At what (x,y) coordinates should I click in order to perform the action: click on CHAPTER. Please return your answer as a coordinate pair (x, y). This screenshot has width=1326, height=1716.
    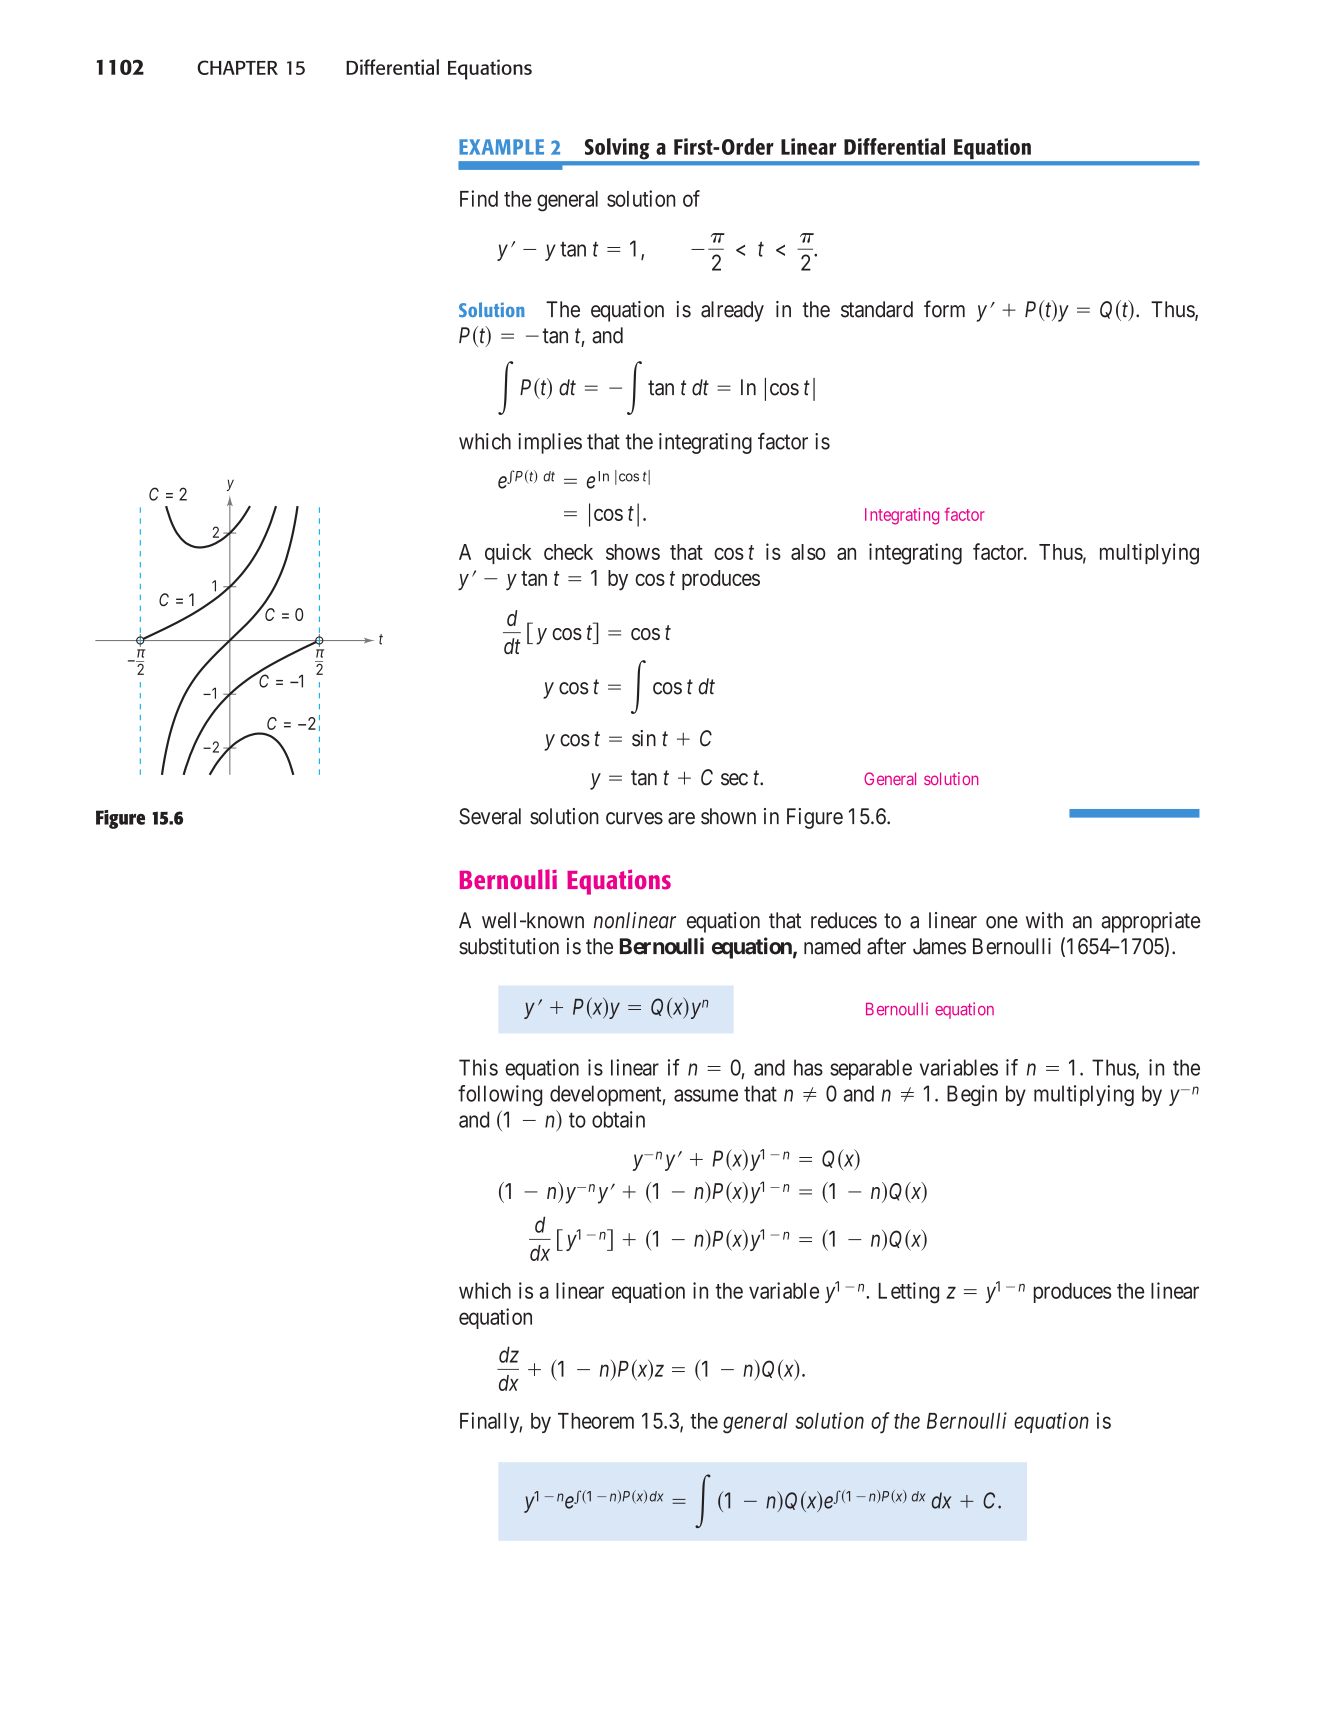
    Looking at the image, I should click on (237, 67).
